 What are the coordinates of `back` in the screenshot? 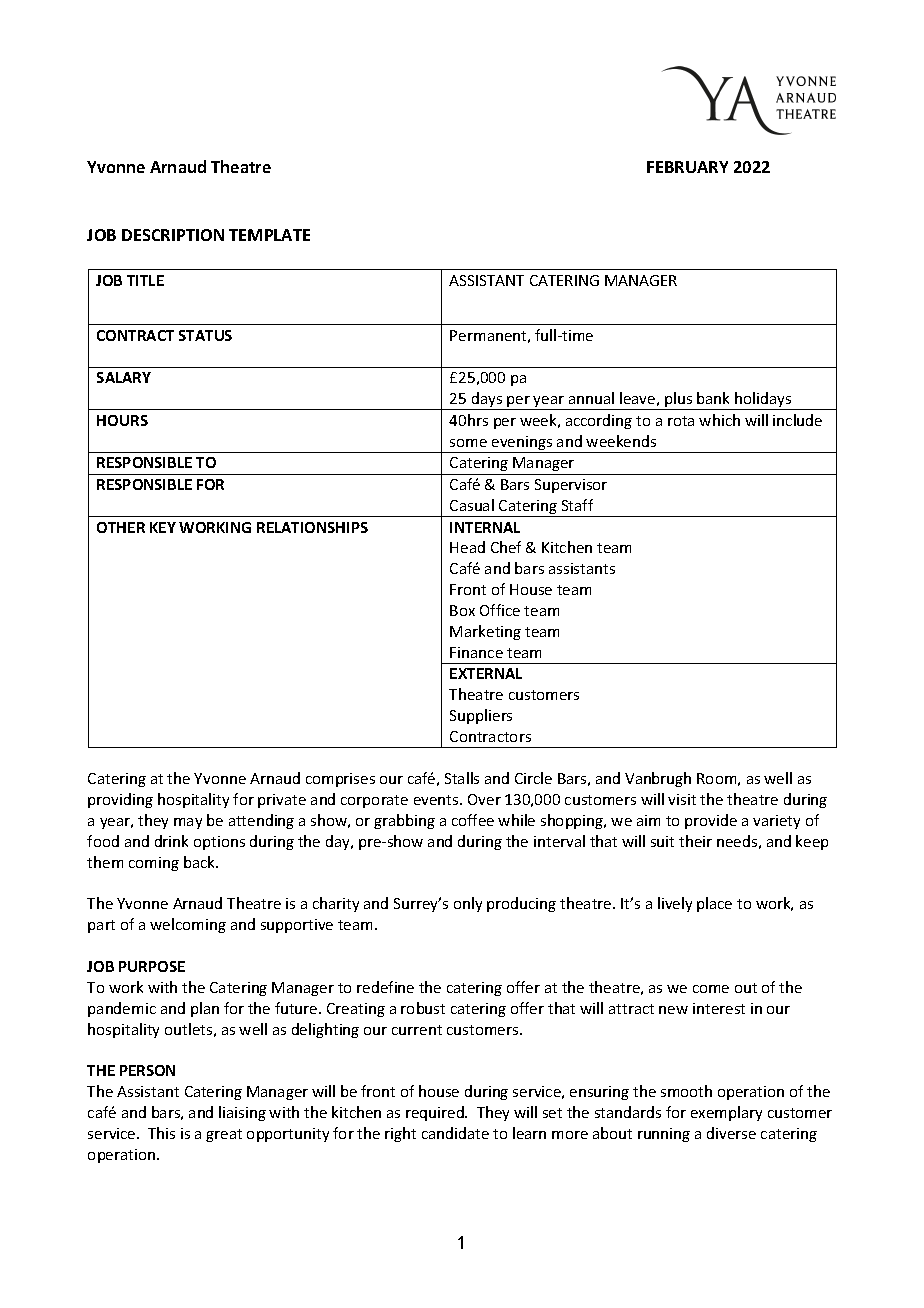 It's located at (201, 862).
